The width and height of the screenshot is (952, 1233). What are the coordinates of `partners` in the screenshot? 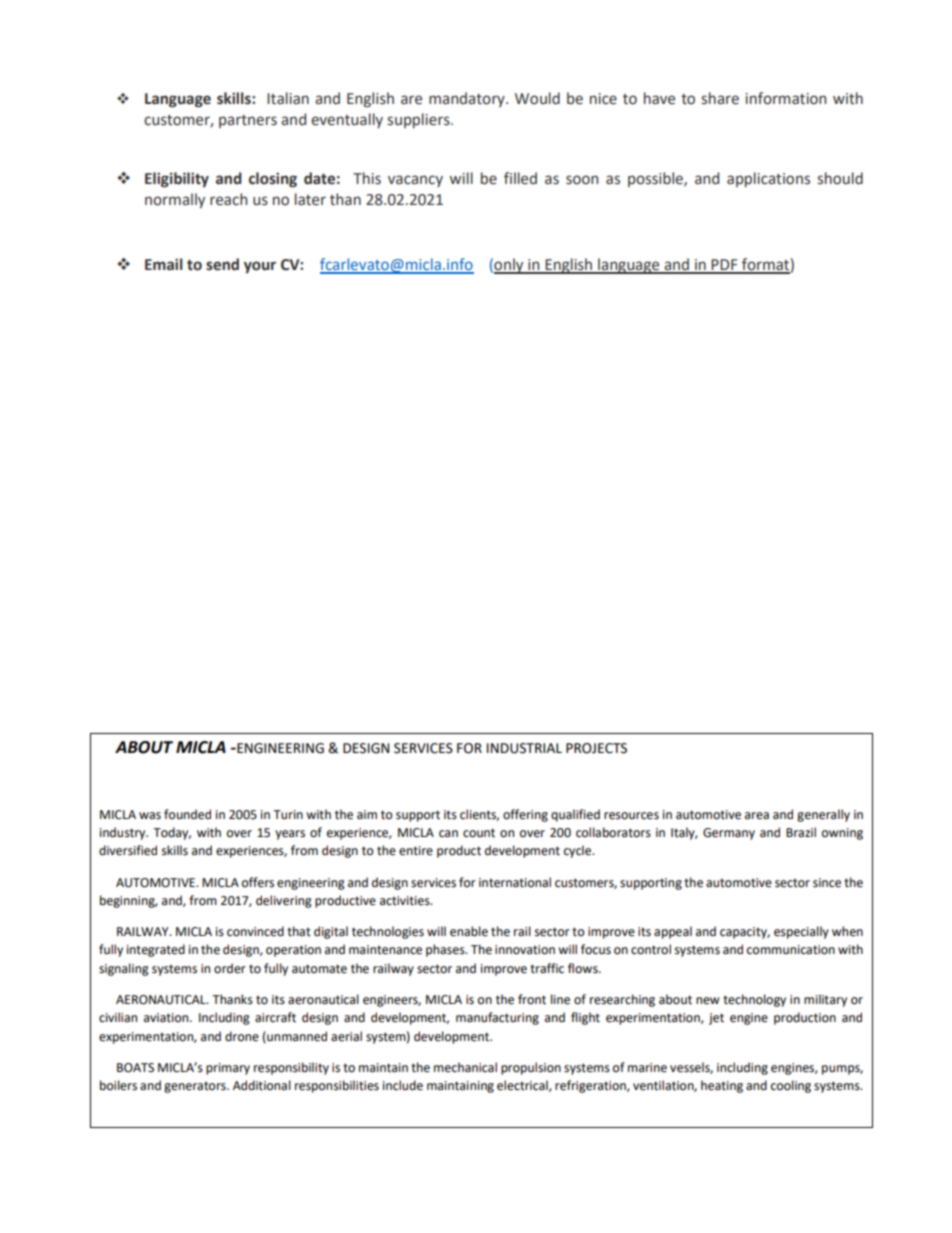 It's located at (248, 121).
